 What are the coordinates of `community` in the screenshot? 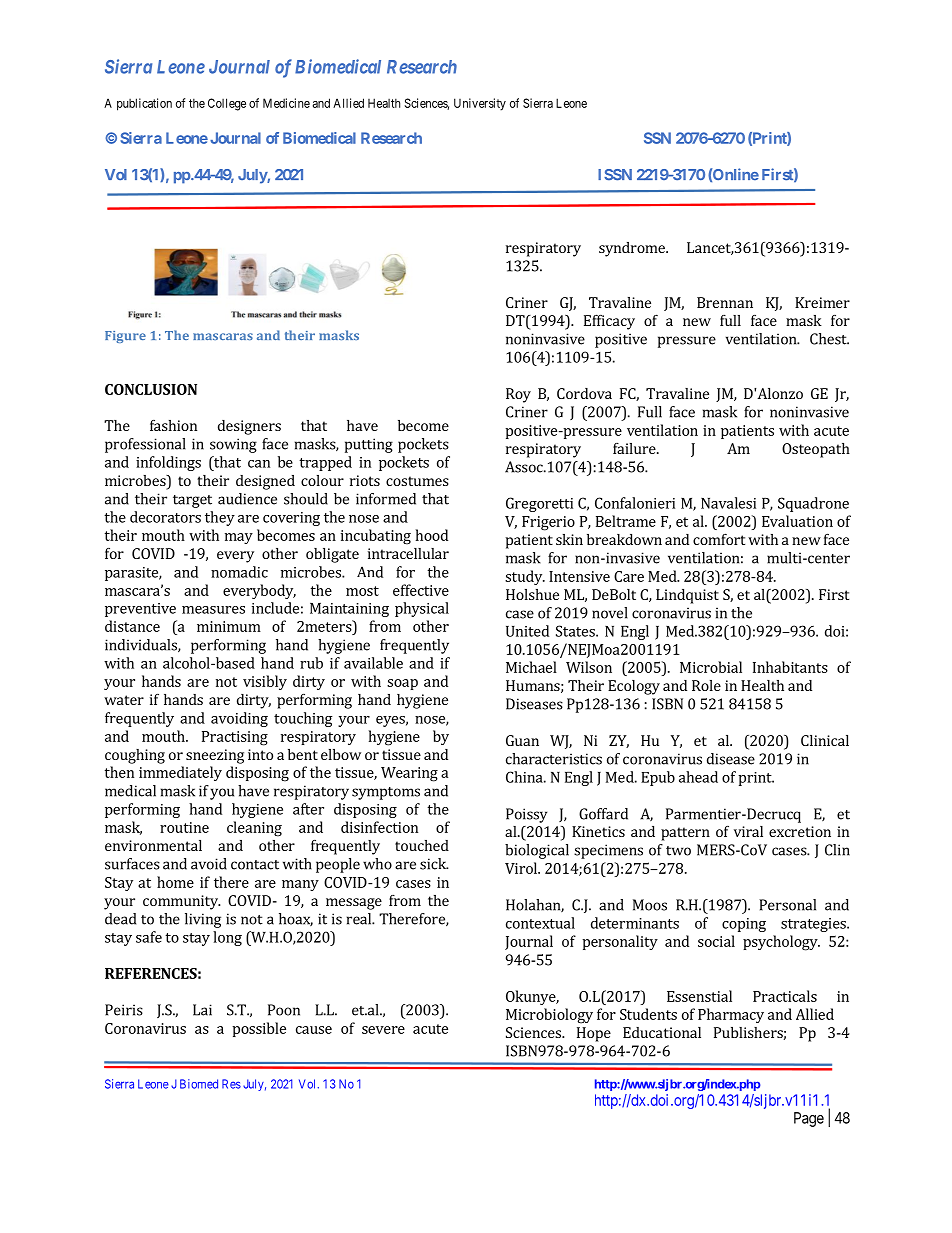 It's located at (181, 902).
